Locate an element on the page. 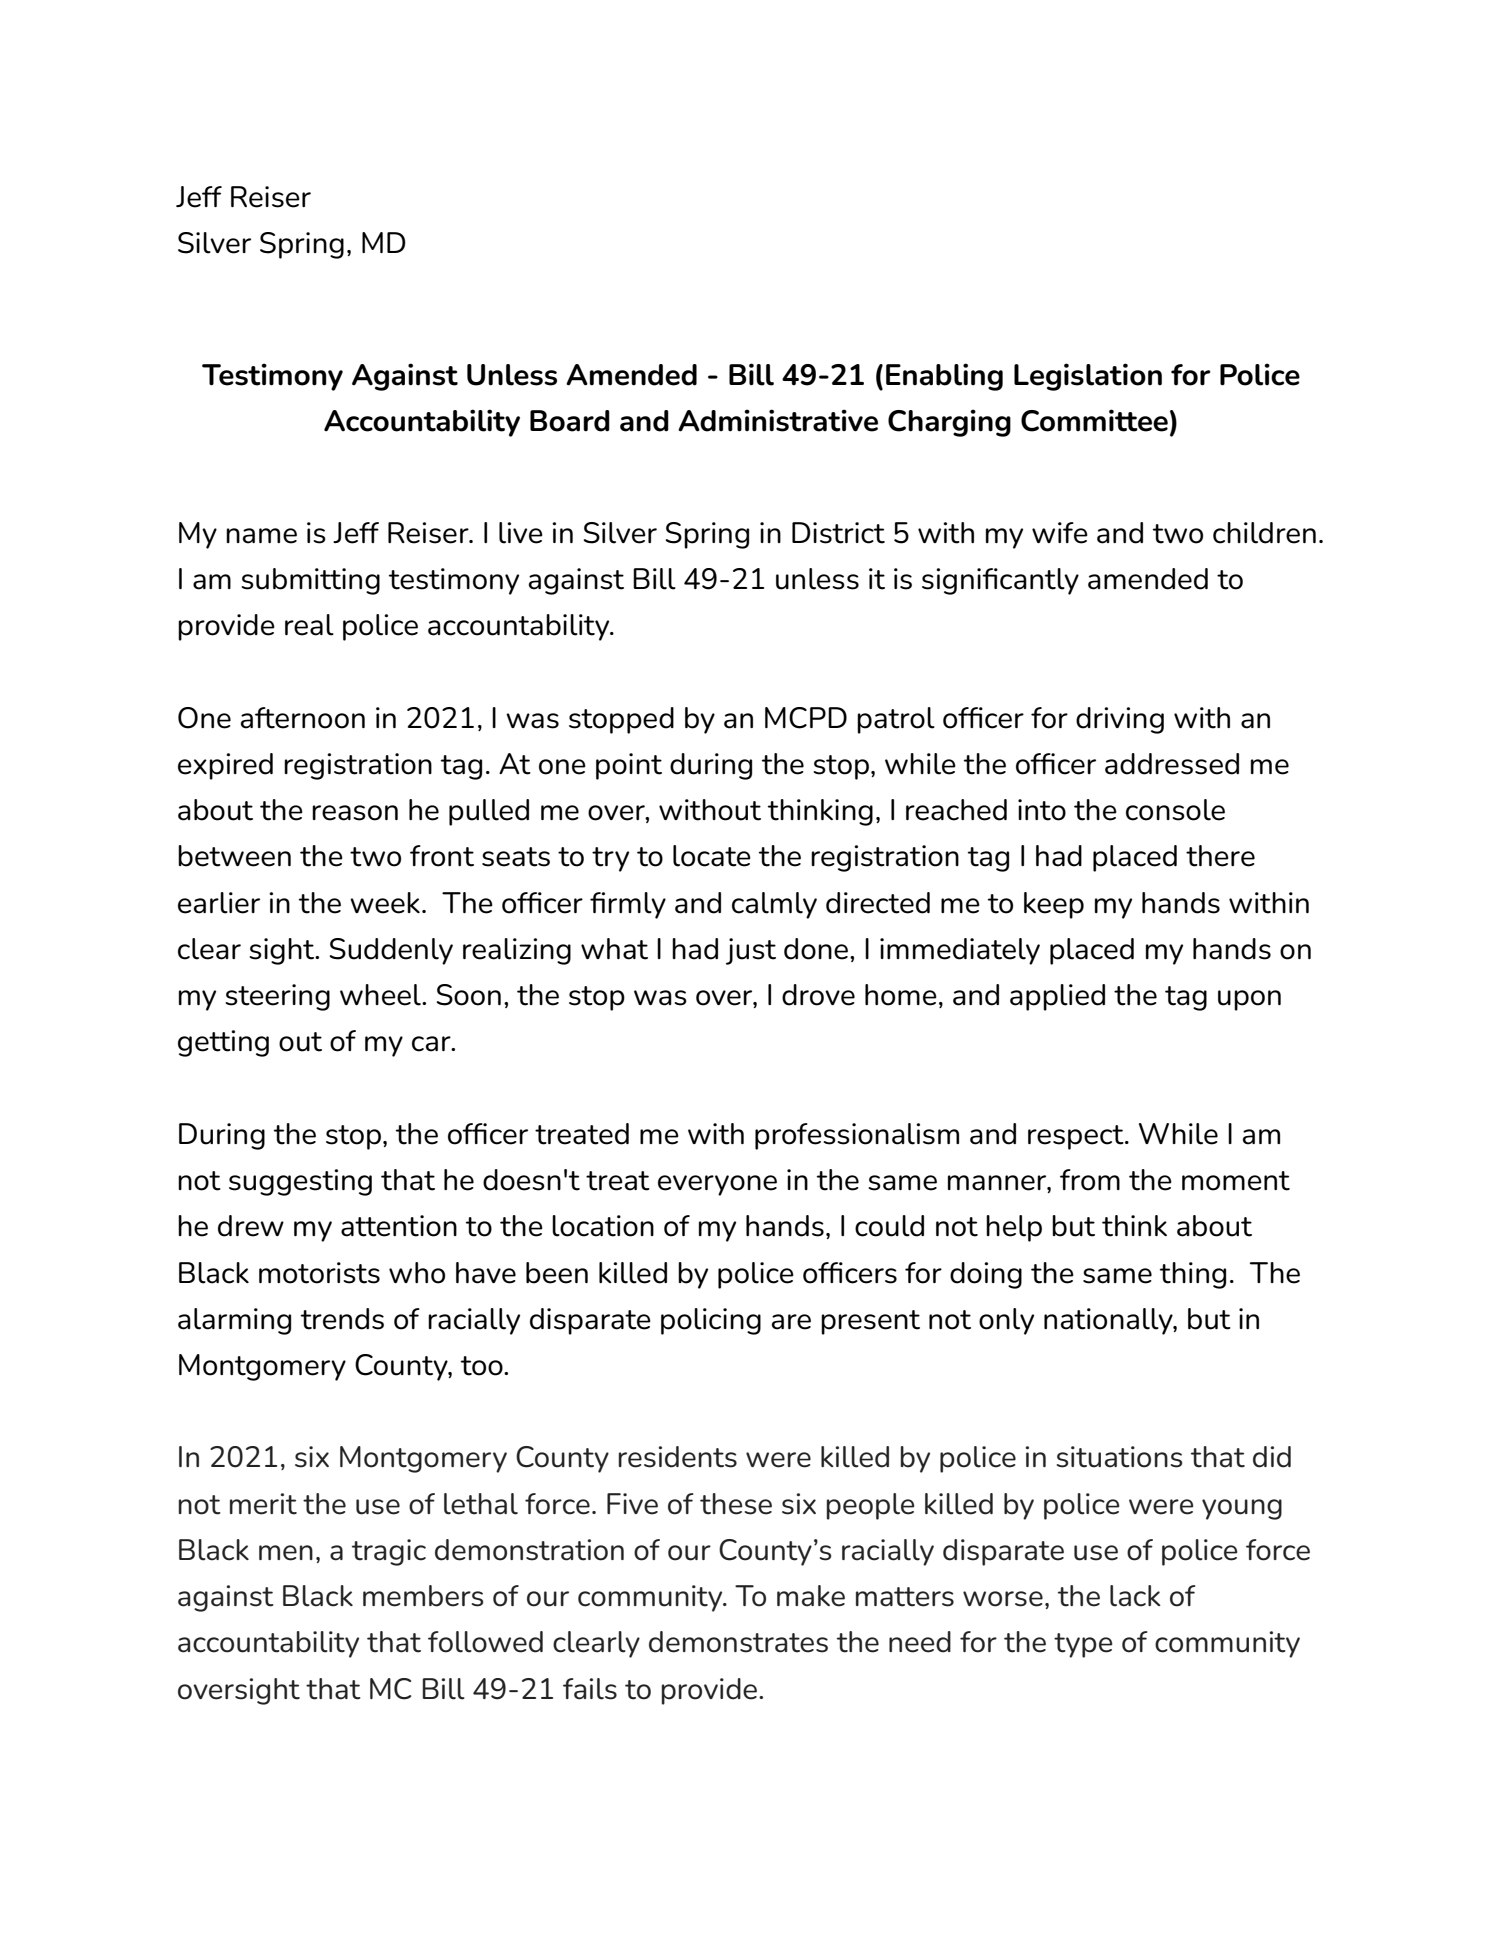 This page has width=1503, height=1945. everyone is located at coordinates (717, 1185).
